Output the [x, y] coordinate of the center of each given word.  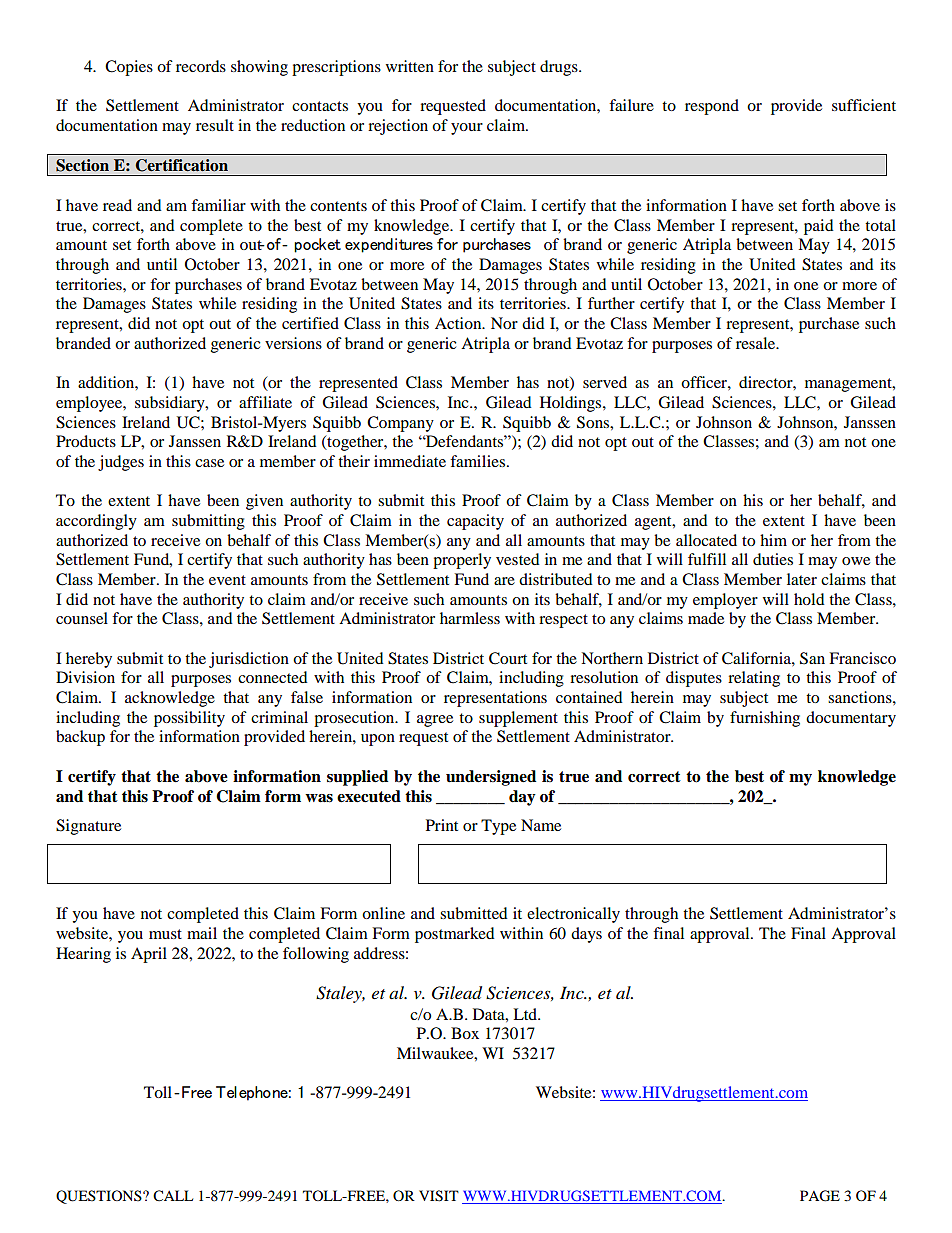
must [165, 934]
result [215, 125]
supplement [518, 719]
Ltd [526, 1014]
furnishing [765, 719]
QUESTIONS [100, 1197]
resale [757, 343]
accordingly [96, 522]
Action [459, 323]
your [467, 129]
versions [293, 343]
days [586, 935]
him [773, 540]
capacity [475, 522]
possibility [189, 719]
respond [712, 107]
